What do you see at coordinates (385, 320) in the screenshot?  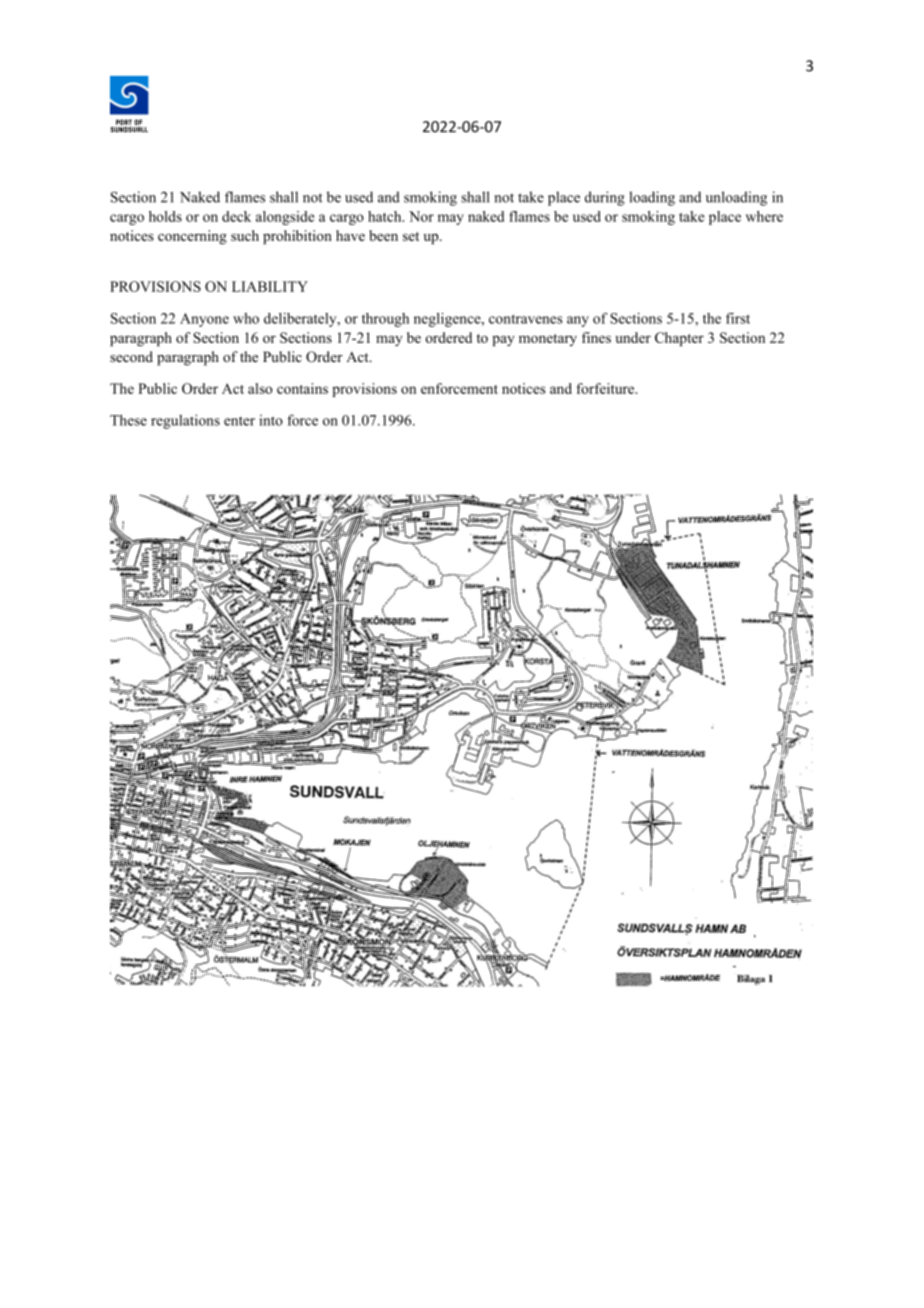 I see `through` at bounding box center [385, 320].
